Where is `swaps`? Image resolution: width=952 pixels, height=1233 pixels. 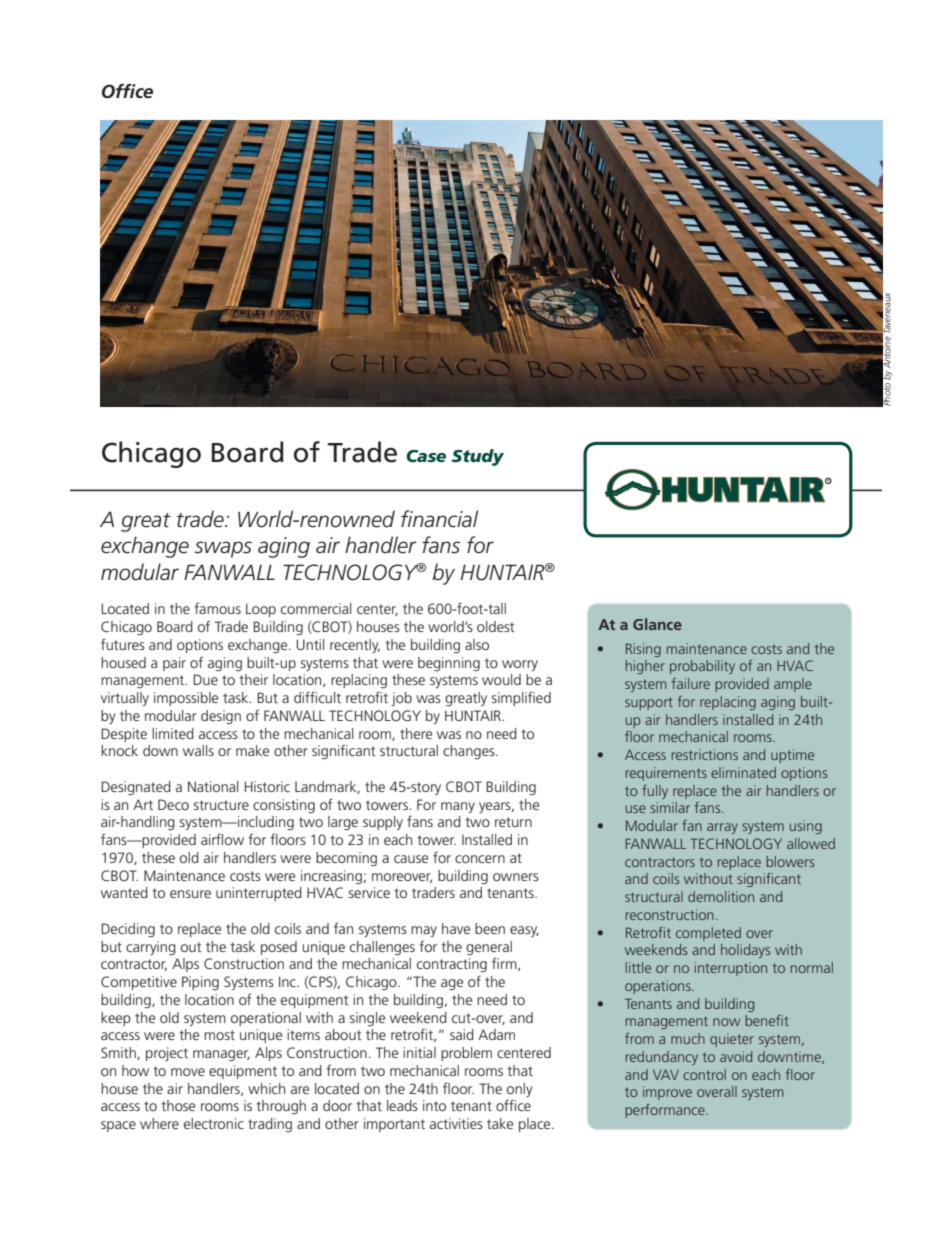
swaps is located at coordinates (223, 549).
